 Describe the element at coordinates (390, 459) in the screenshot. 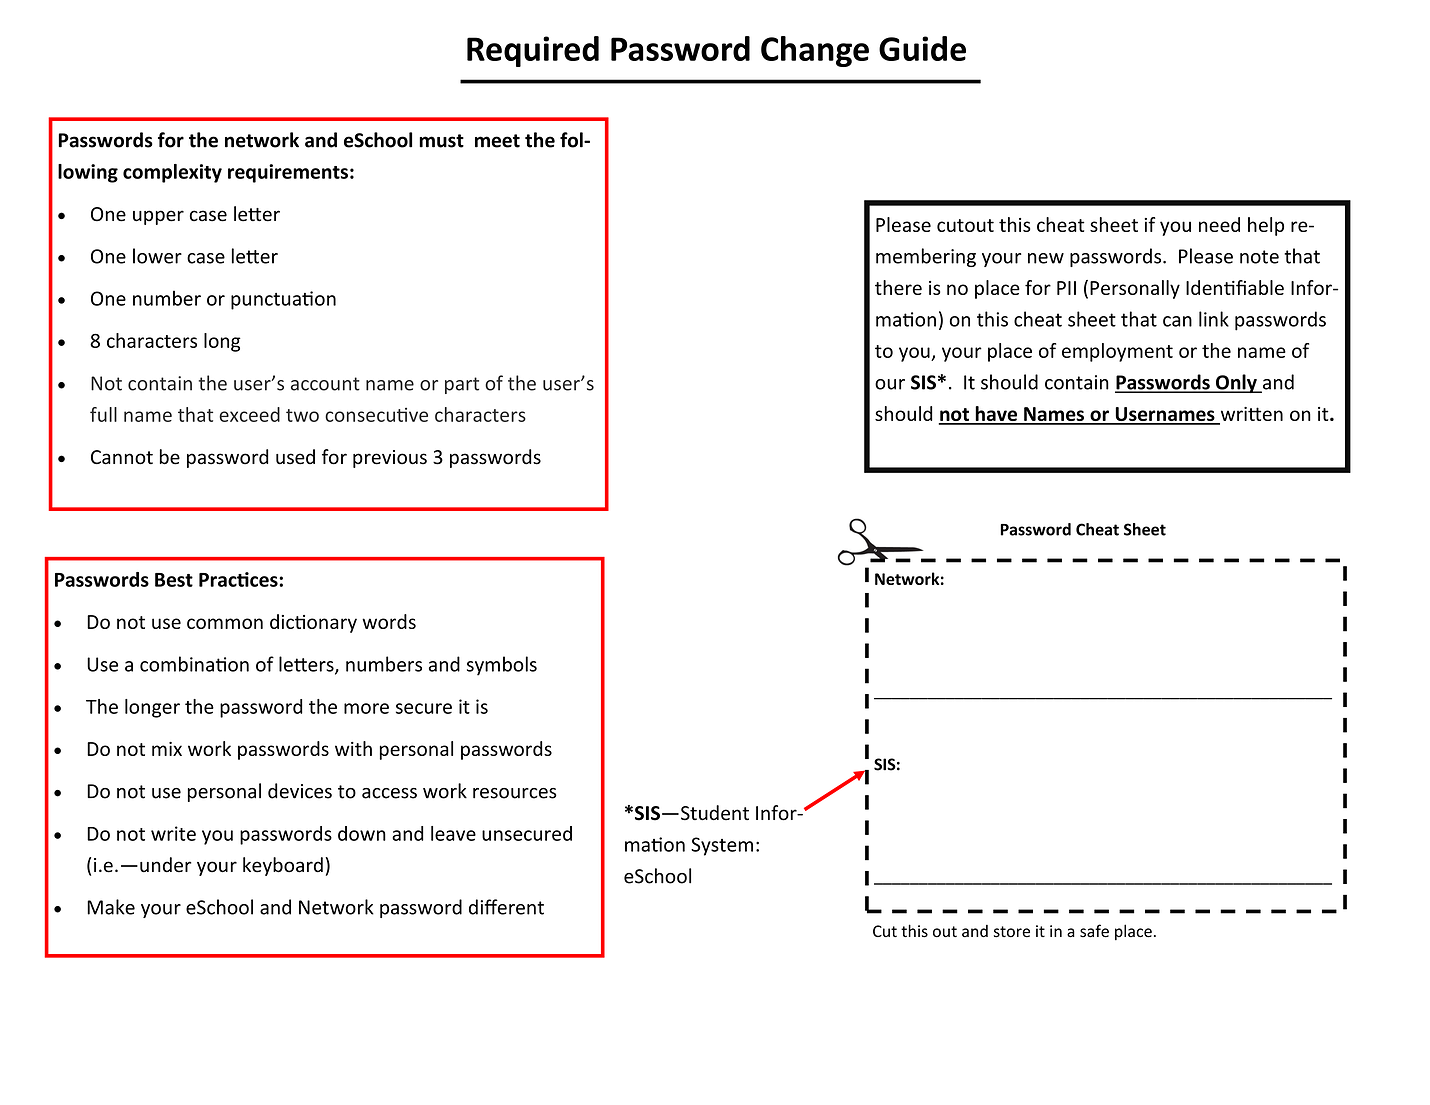

I see `previous` at that location.
